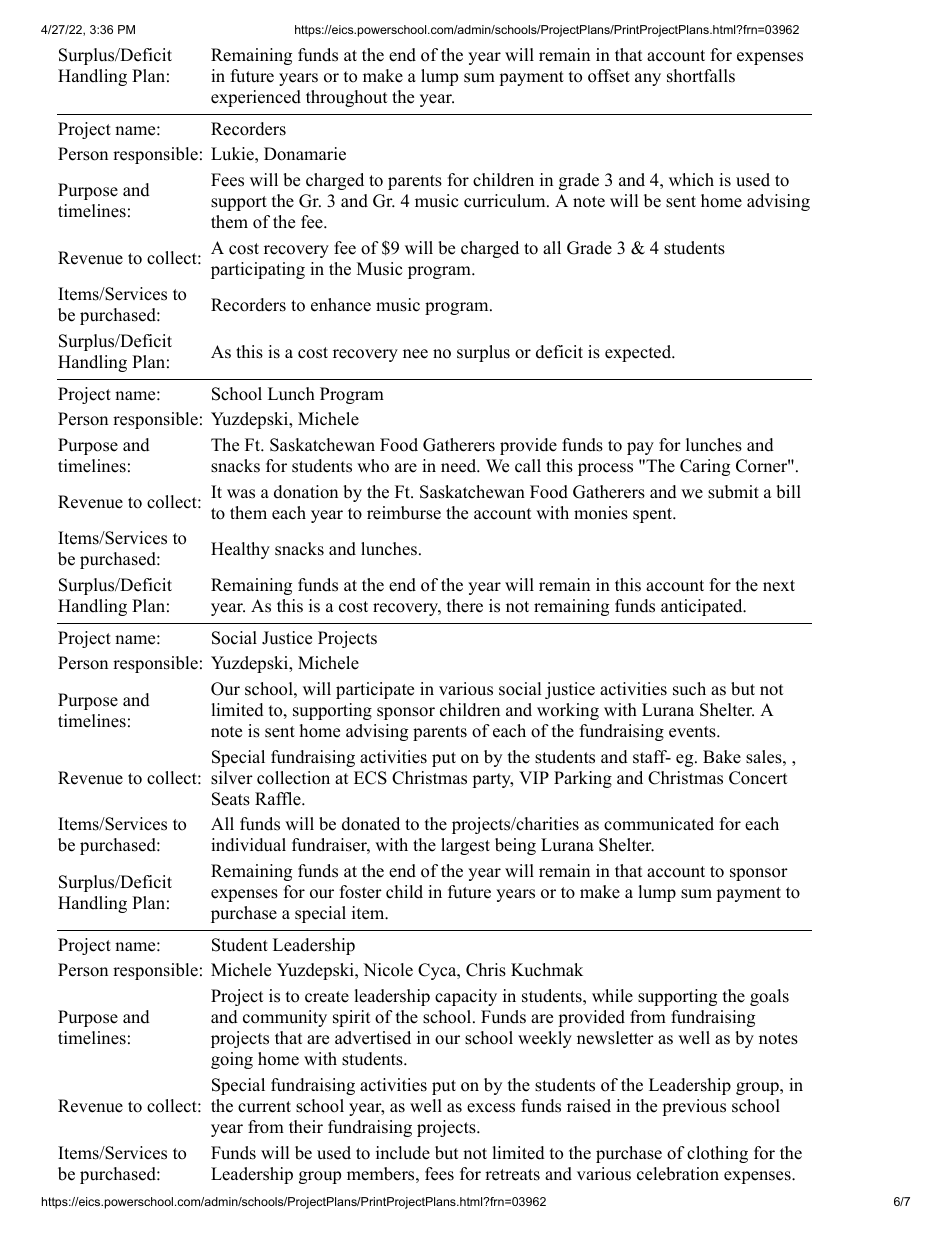 This page has height=1233, width=952. What do you see at coordinates (528, 466) in the page?
I see `call` at bounding box center [528, 466].
